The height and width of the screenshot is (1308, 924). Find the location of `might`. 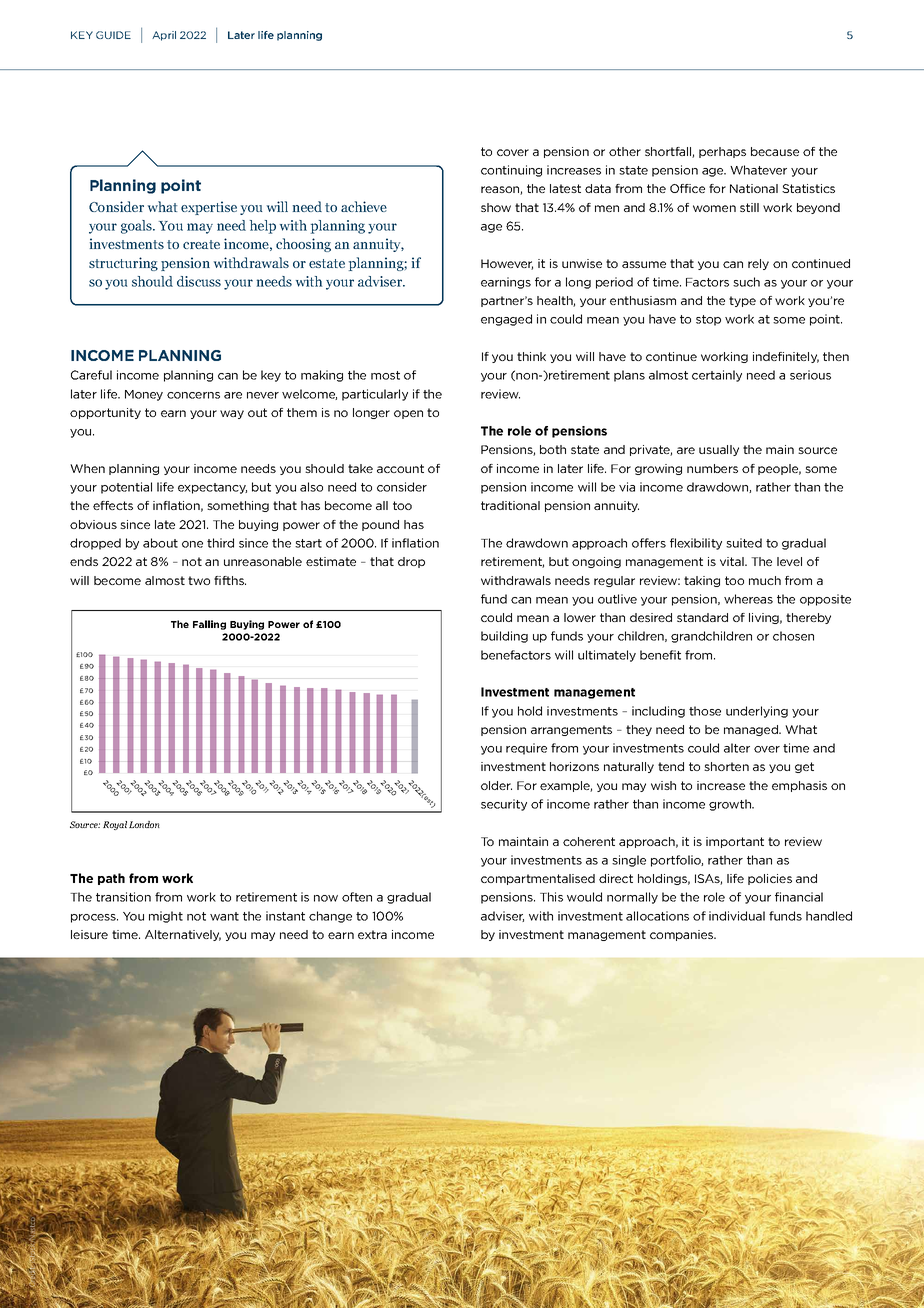

might is located at coordinates (166, 917).
